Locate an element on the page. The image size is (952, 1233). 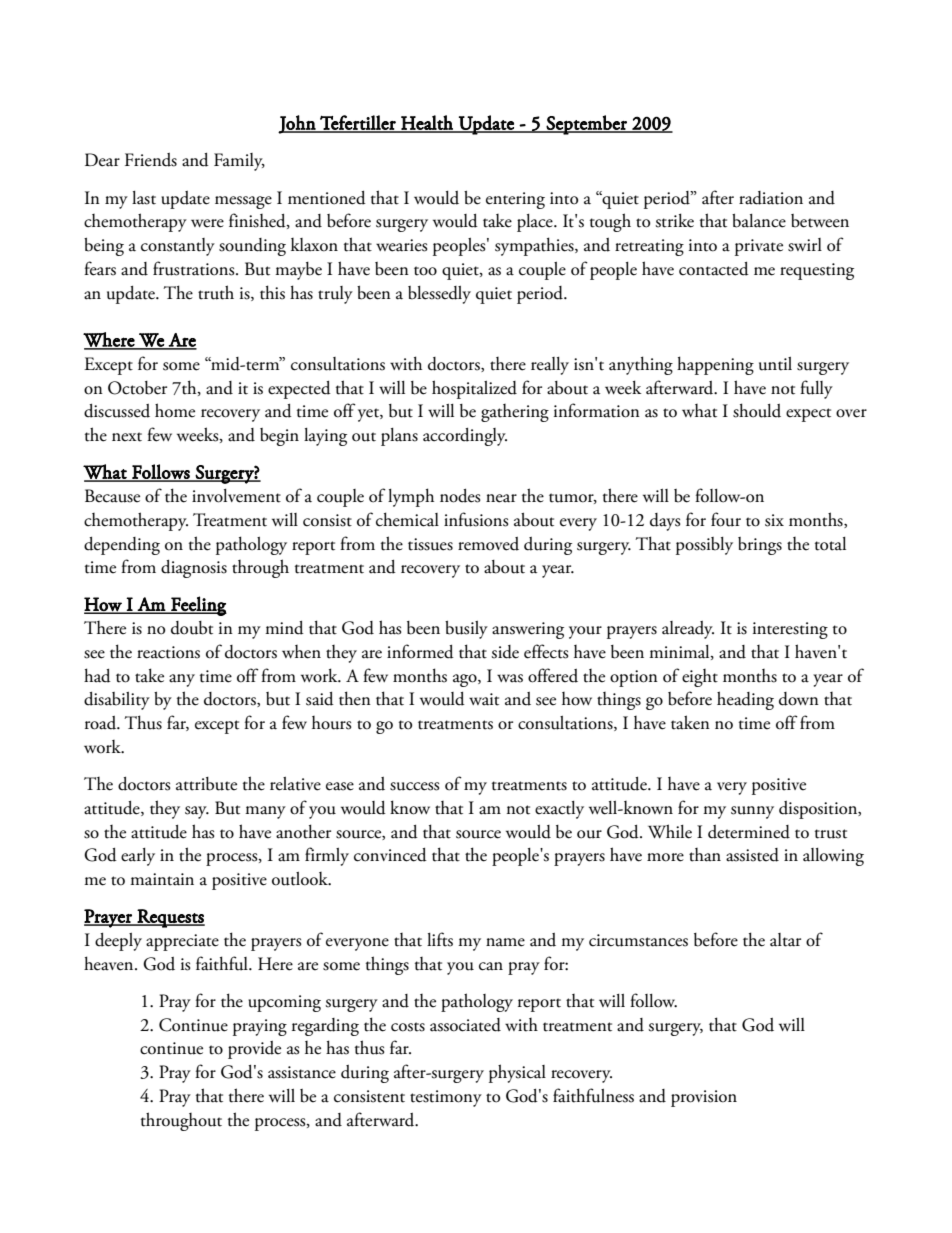
Health is located at coordinates (427, 123).
